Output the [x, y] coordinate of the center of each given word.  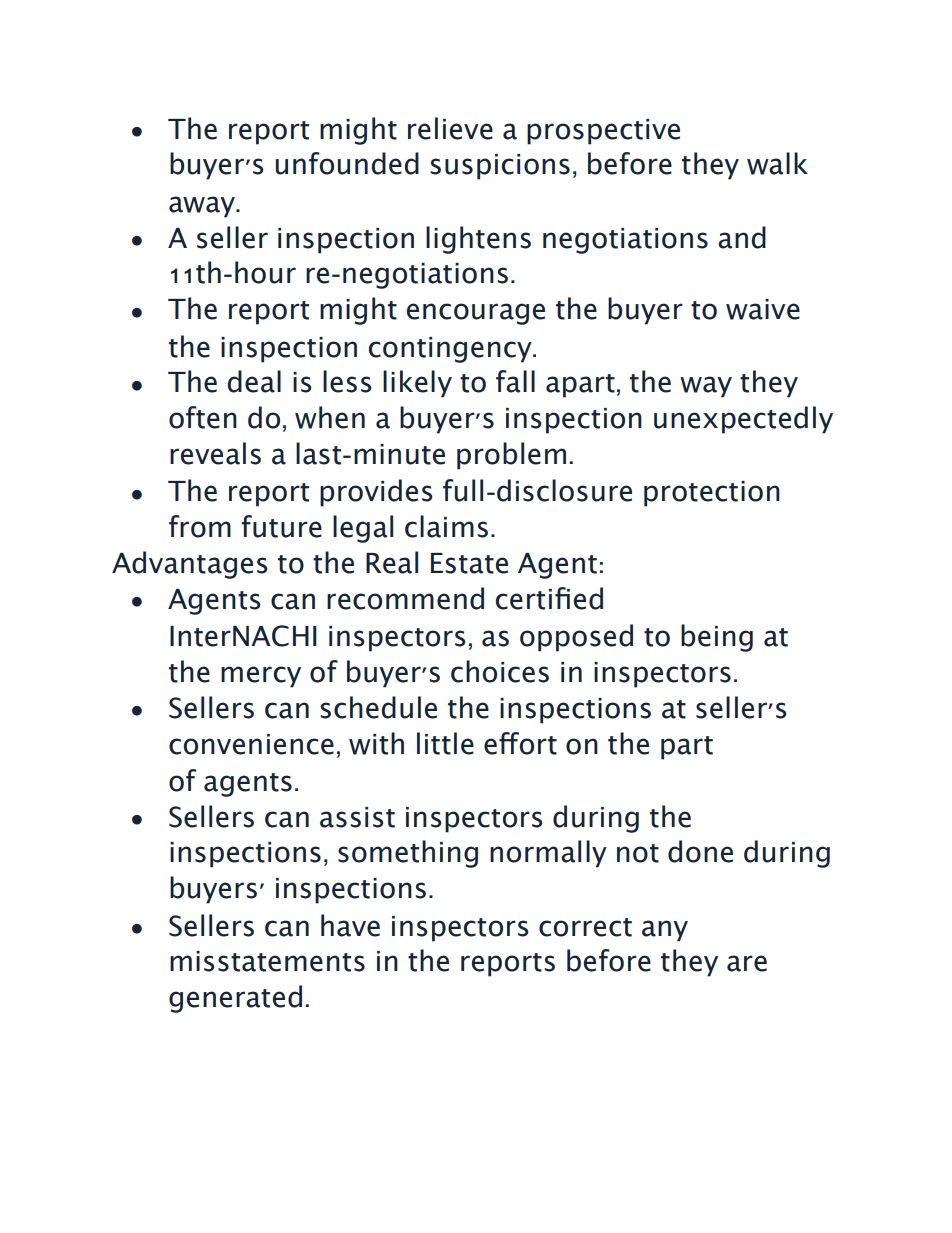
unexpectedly [743, 420]
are [747, 963]
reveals [215, 453]
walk [777, 163]
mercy [261, 677]
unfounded [347, 163]
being [717, 638]
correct [585, 927]
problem [511, 456]
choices [500, 671]
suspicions [500, 167]
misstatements [267, 961]
